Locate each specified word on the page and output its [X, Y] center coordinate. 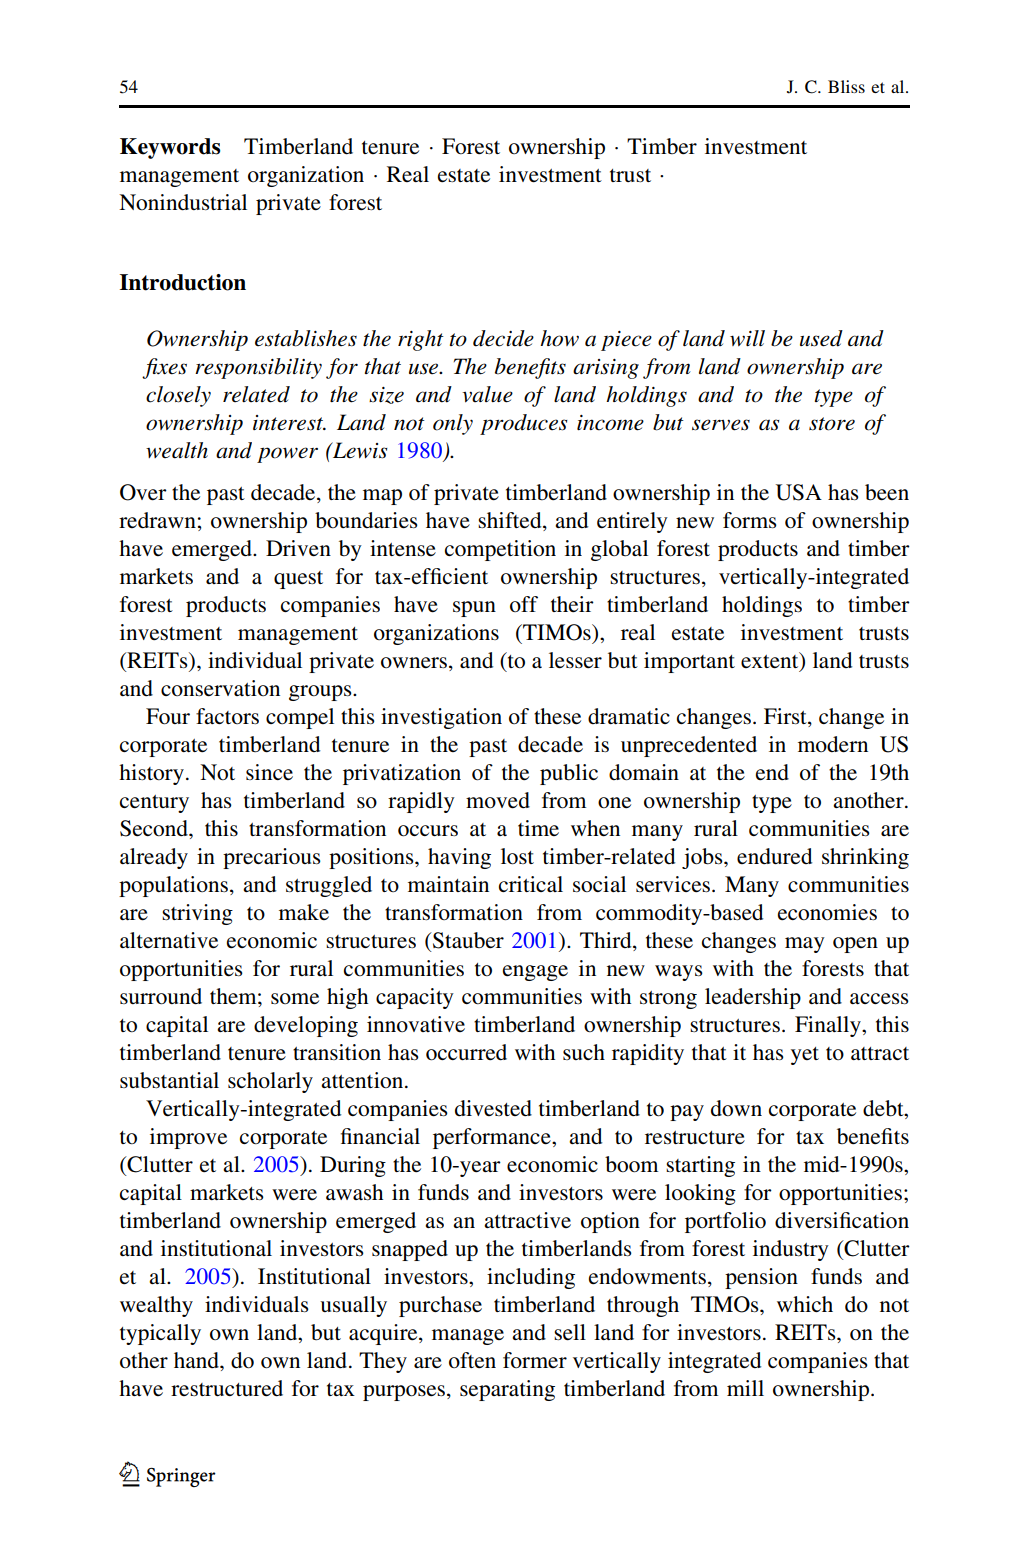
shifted [511, 521]
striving [197, 914]
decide [503, 338]
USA [799, 492]
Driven [298, 548]
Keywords [170, 148]
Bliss [846, 86]
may [805, 945]
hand [197, 1360]
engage [535, 973]
